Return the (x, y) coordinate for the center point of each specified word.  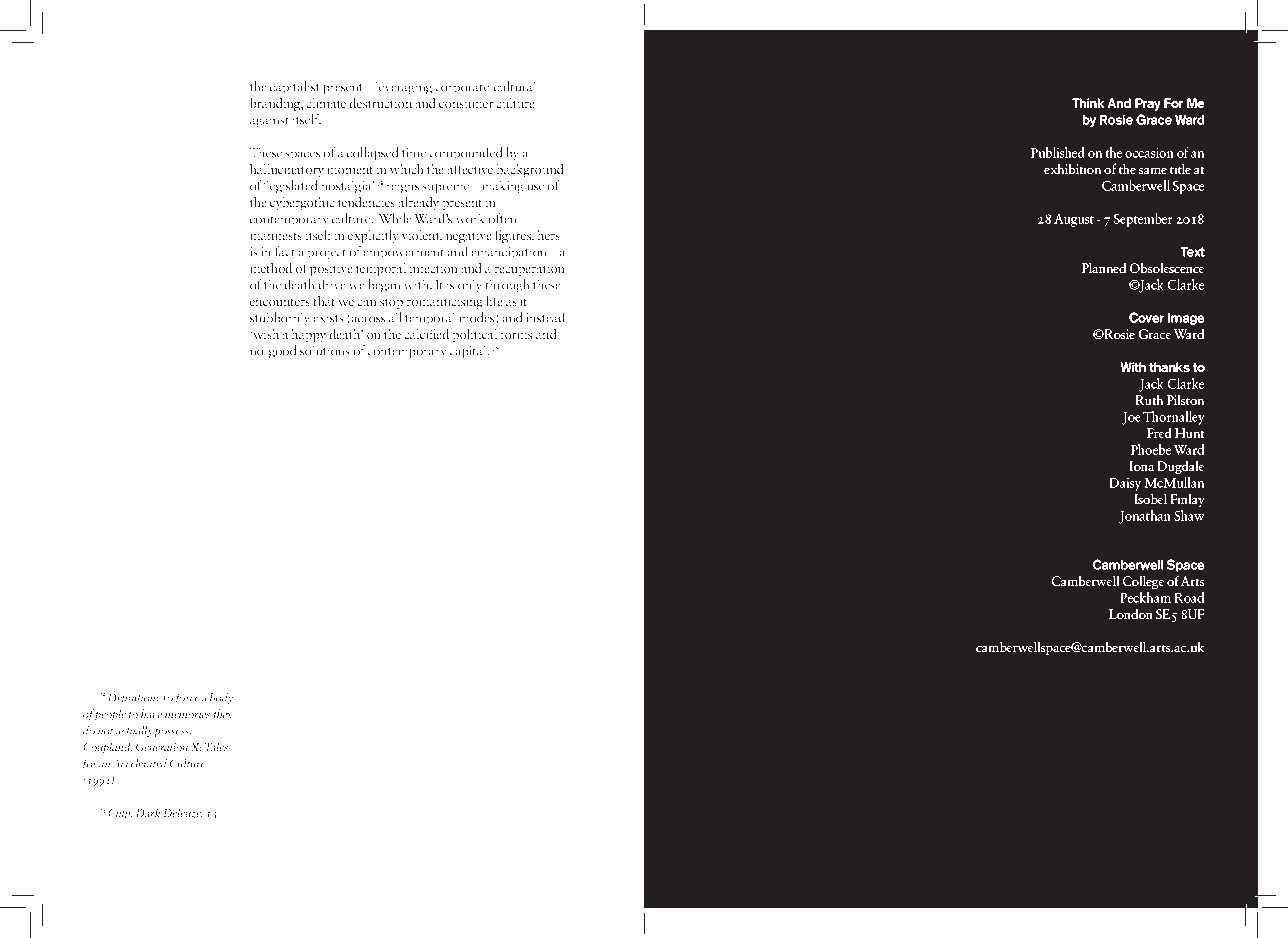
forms (516, 333)
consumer (466, 105)
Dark (148, 812)
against (270, 121)
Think (1088, 103)
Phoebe (1151, 449)
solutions (325, 350)
